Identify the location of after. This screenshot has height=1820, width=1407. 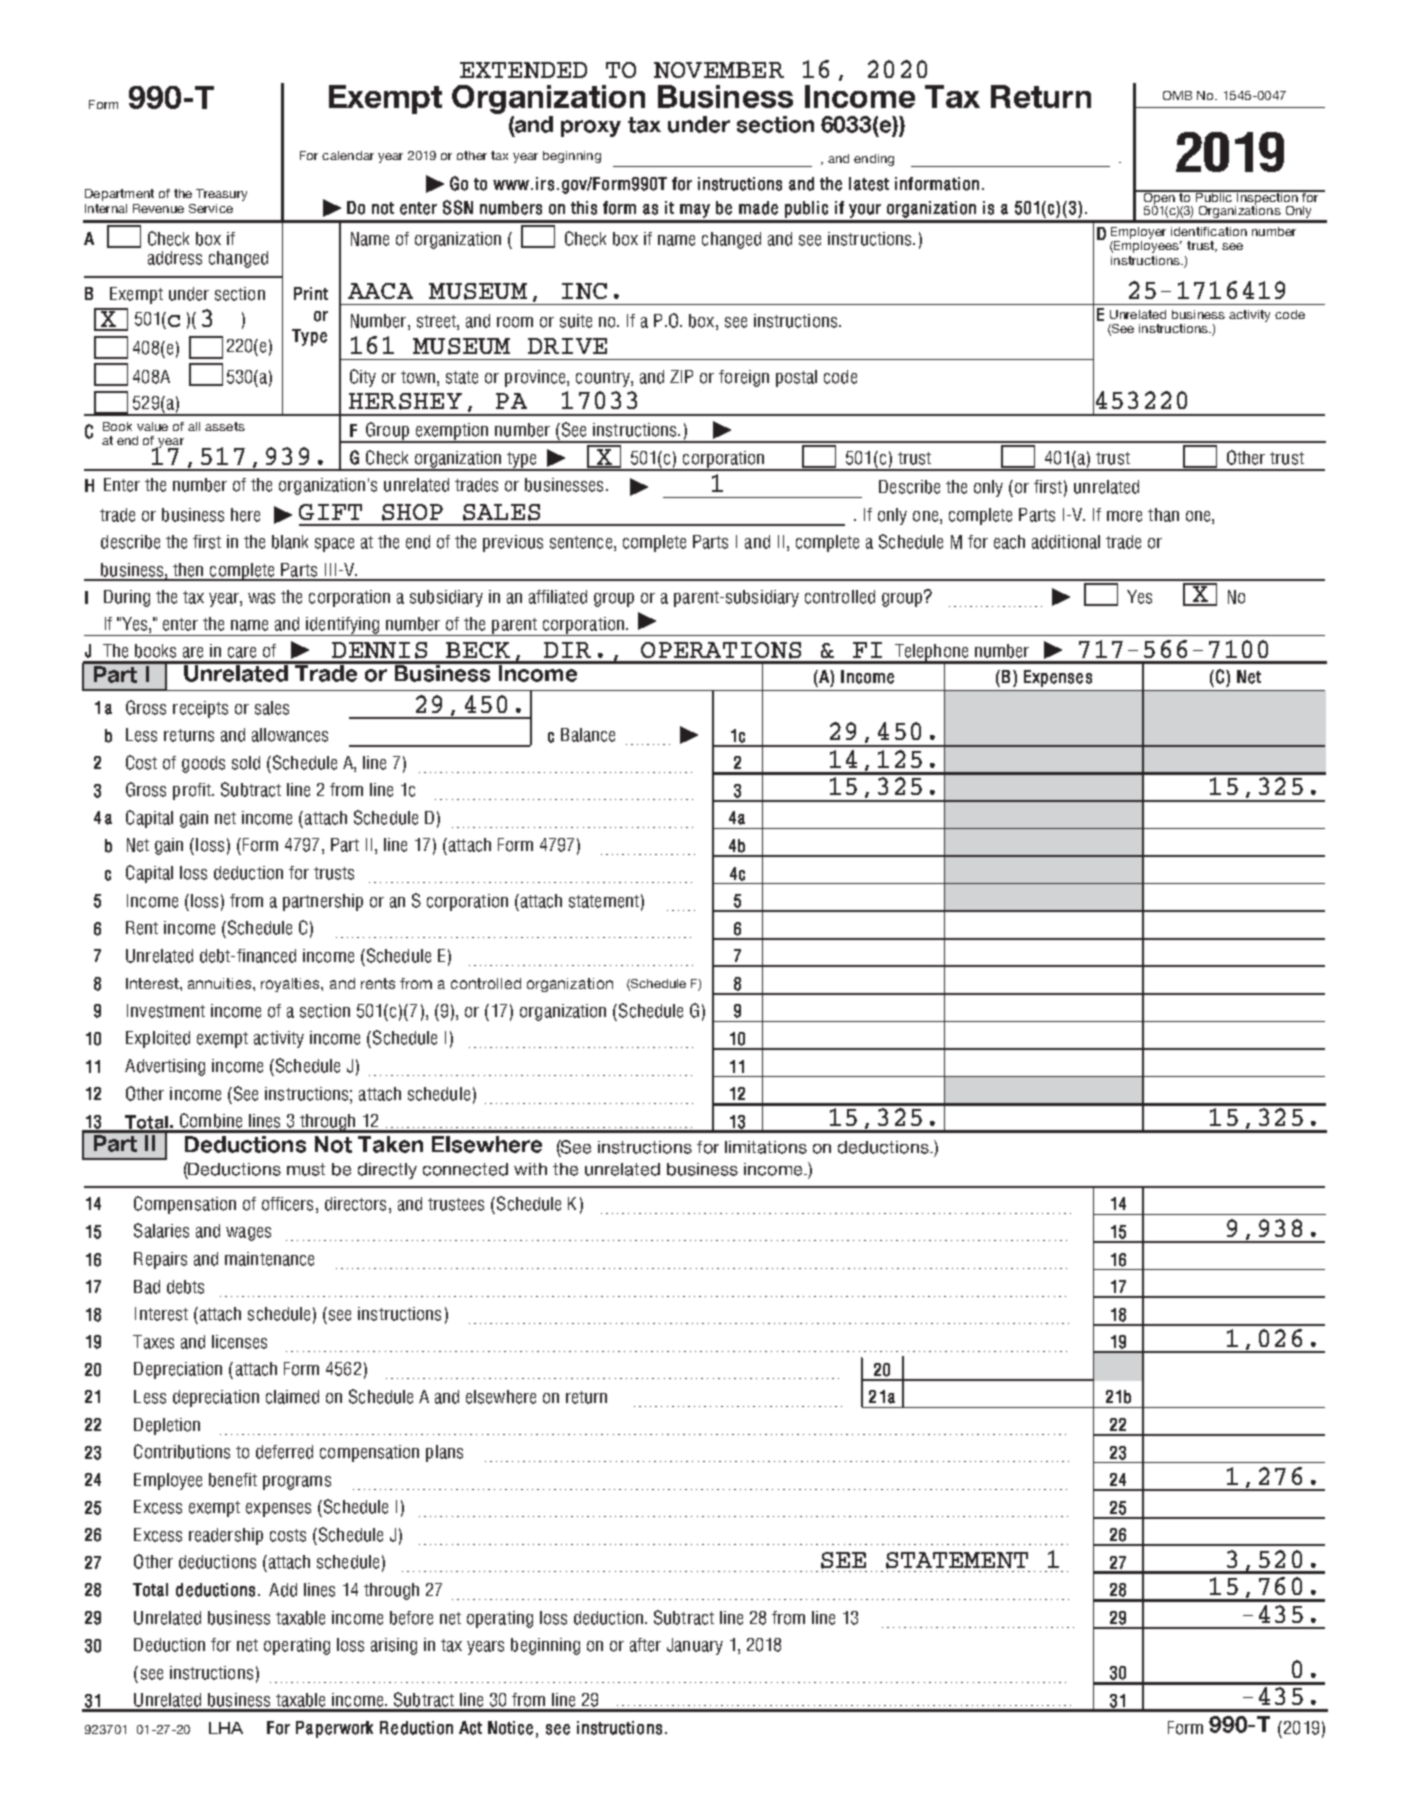
(645, 1645).
